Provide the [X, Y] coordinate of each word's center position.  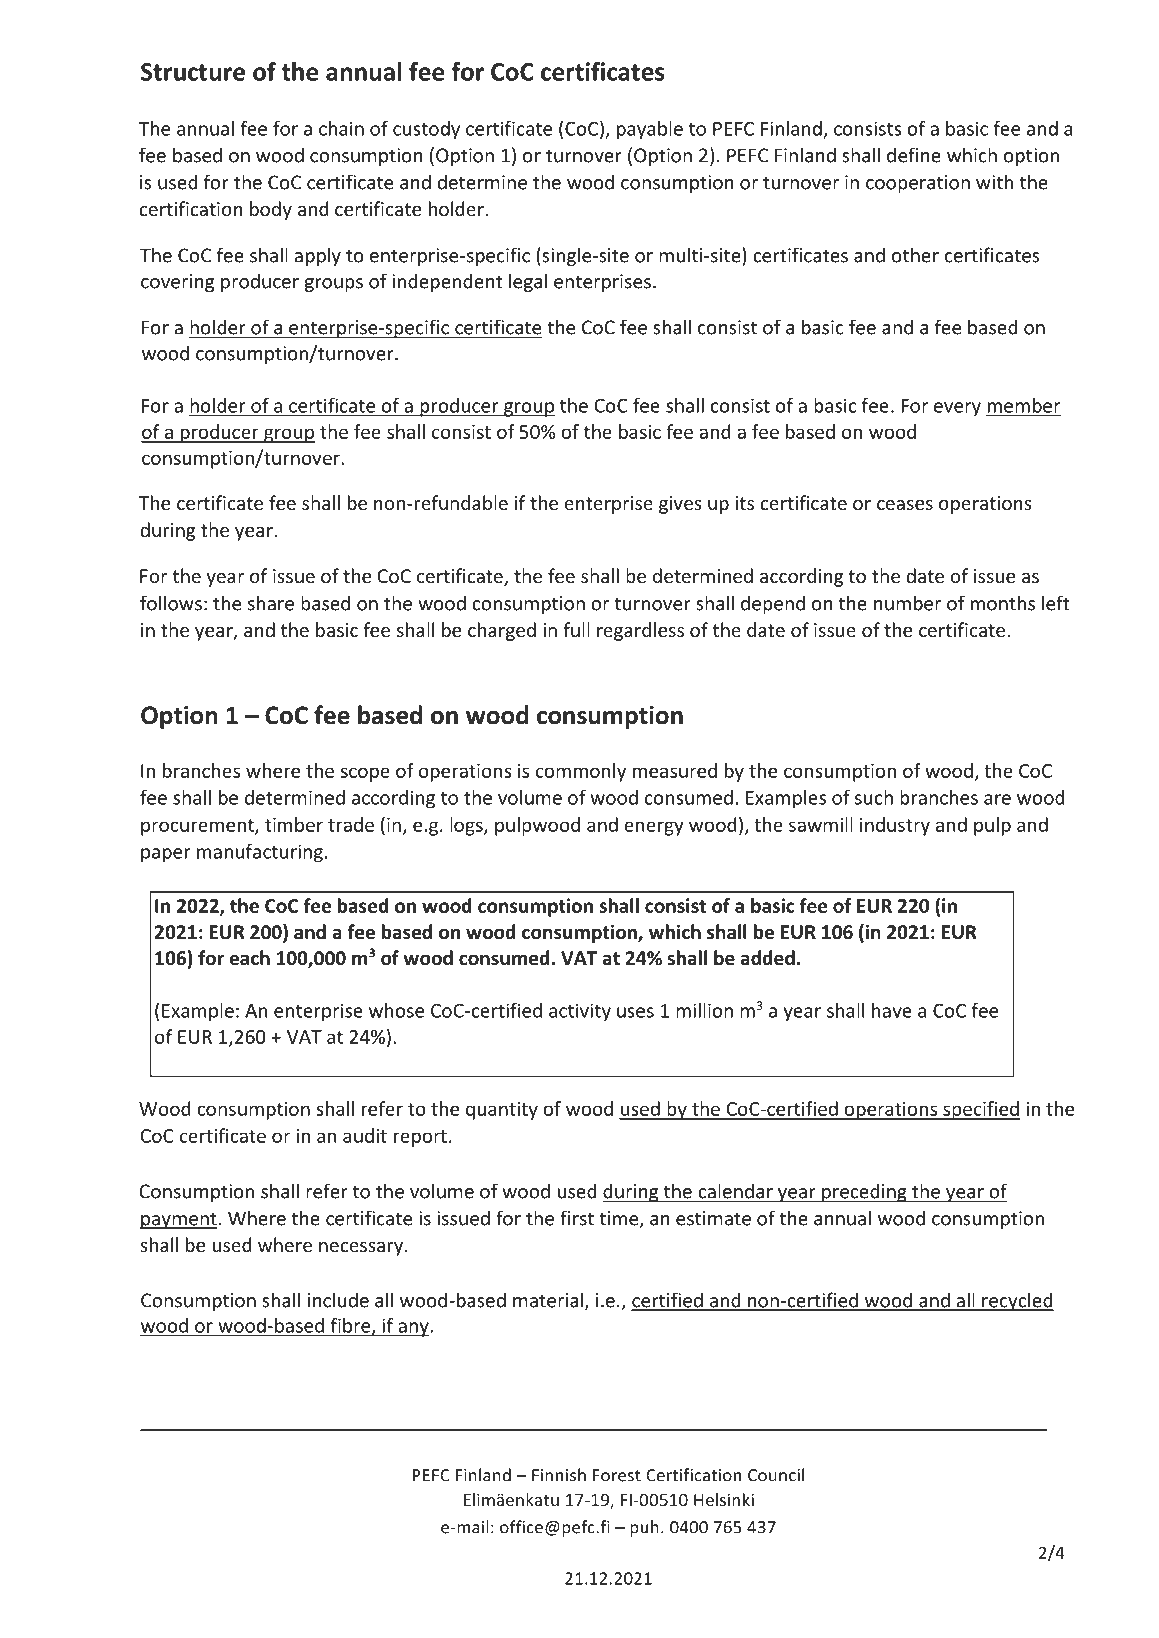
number [907, 603]
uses [635, 1012]
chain [341, 128]
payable [650, 130]
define [914, 155]
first [577, 1218]
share [271, 603]
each [249, 958]
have [892, 1010]
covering [177, 283]
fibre [352, 1326]
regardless [640, 631]
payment [178, 1220]
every [957, 409]
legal [528, 282]
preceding [864, 1192]
